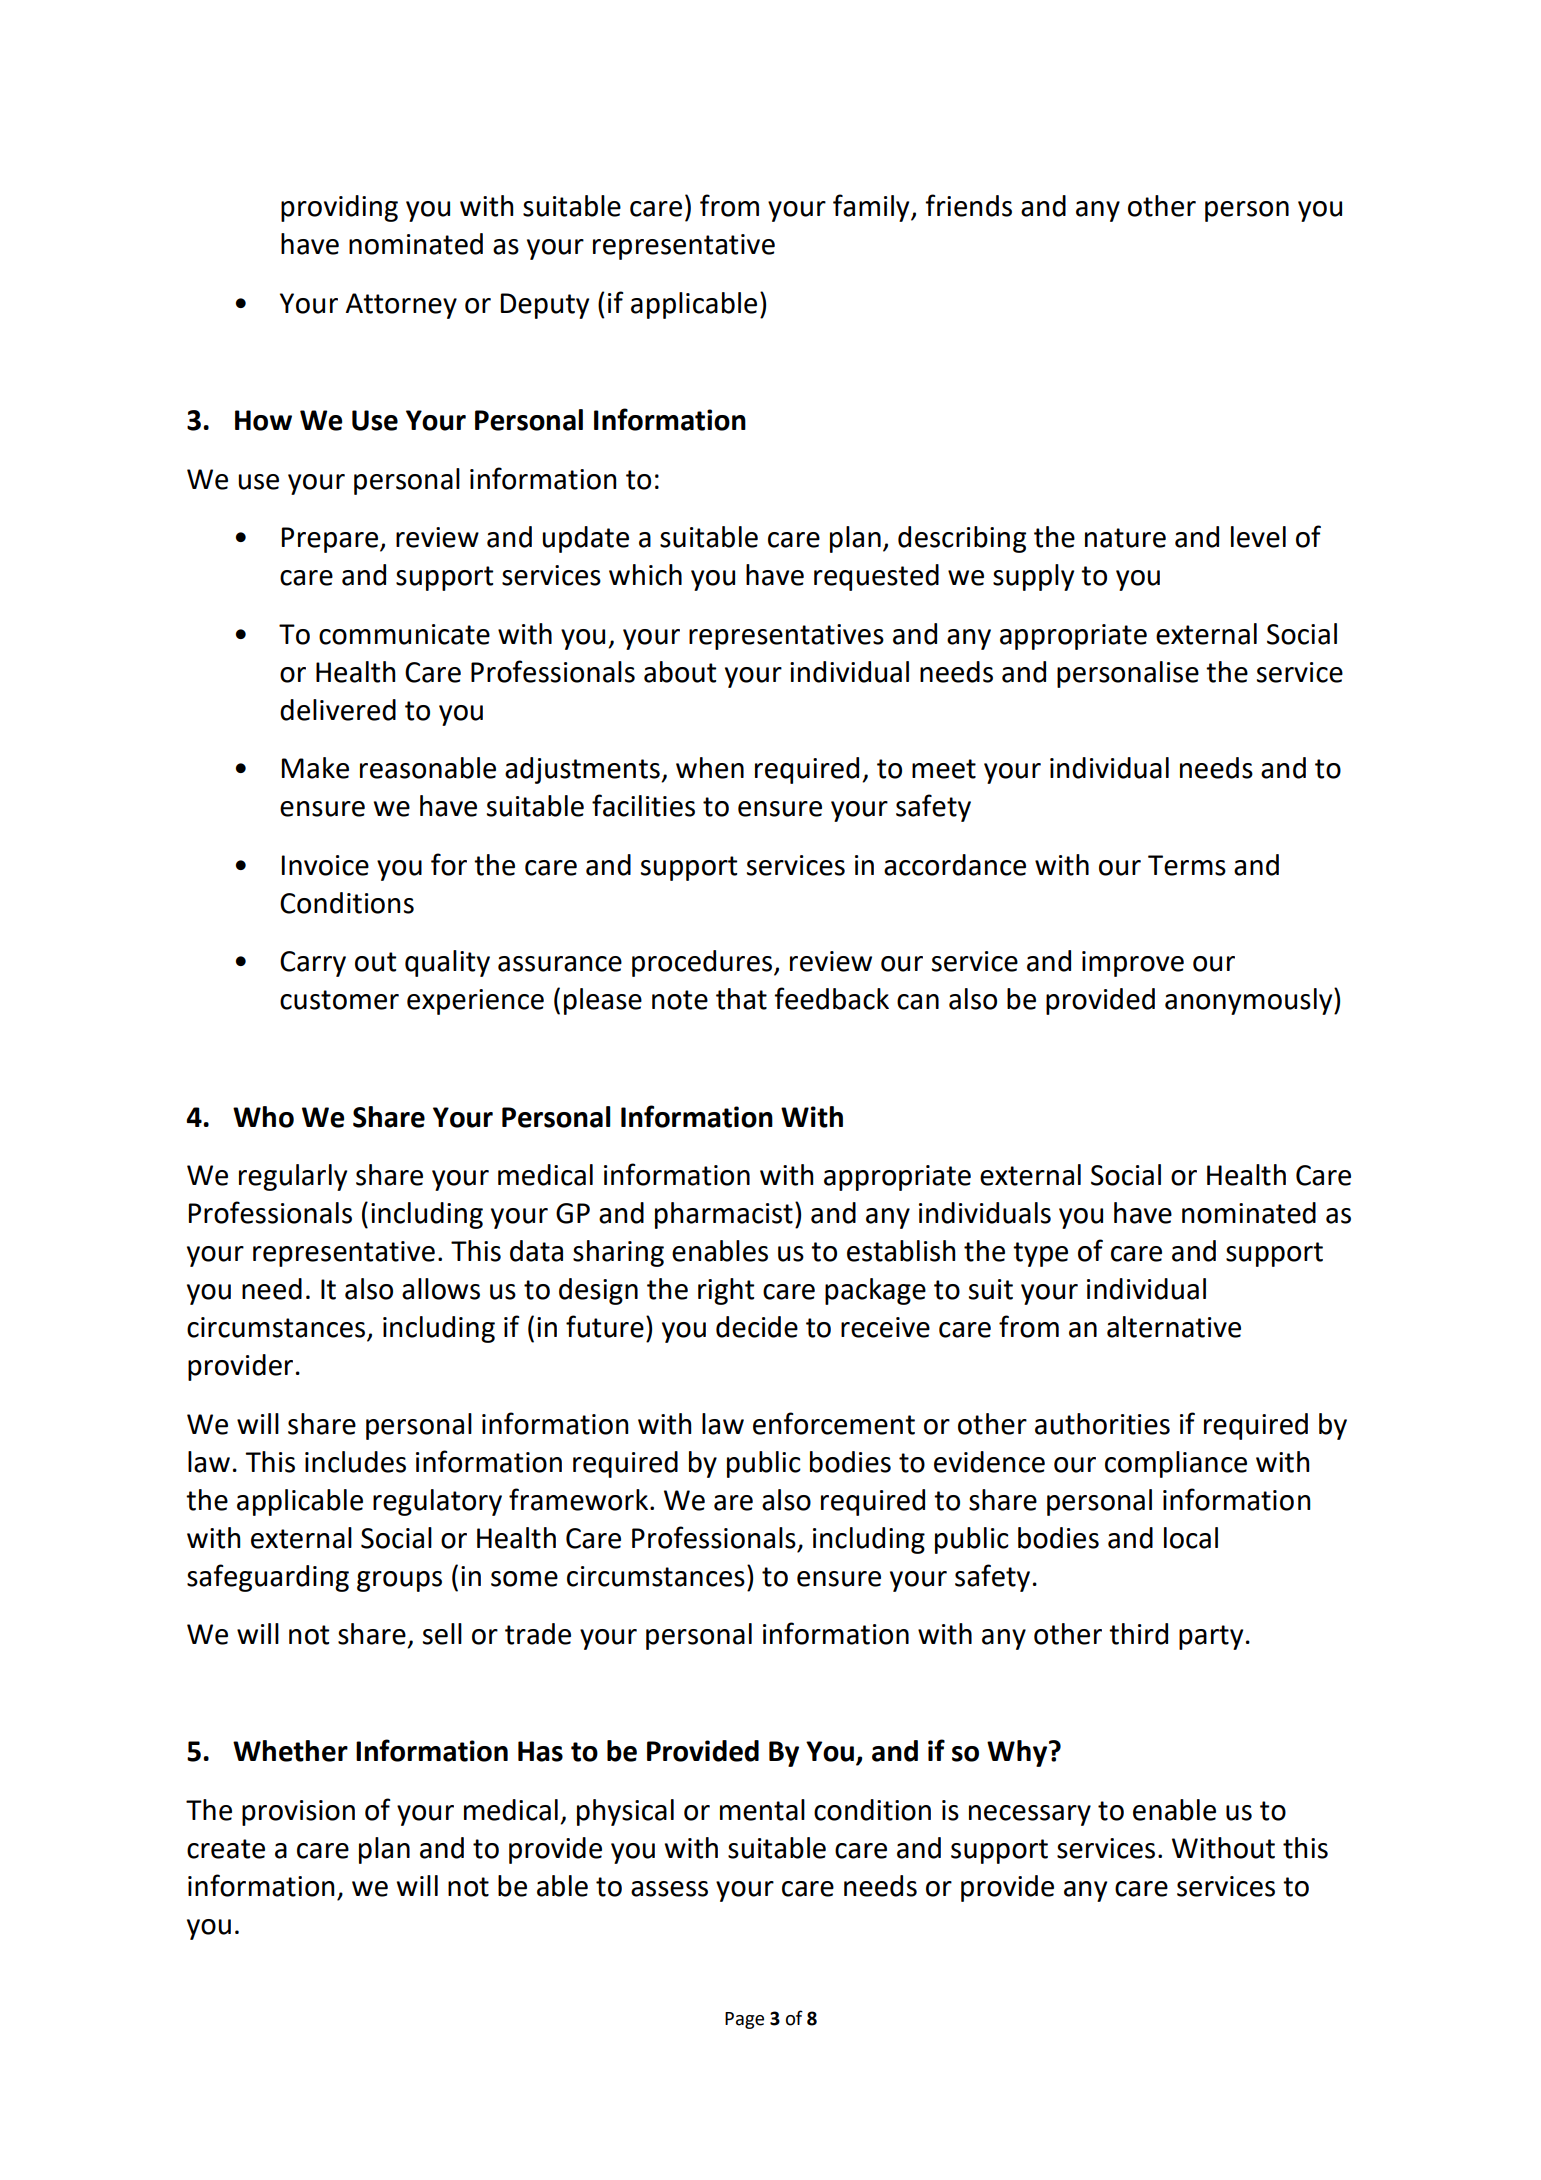 This screenshot has width=1541, height=2180. Describe the element at coordinates (872, 208) in the screenshot. I see `family` at that location.
